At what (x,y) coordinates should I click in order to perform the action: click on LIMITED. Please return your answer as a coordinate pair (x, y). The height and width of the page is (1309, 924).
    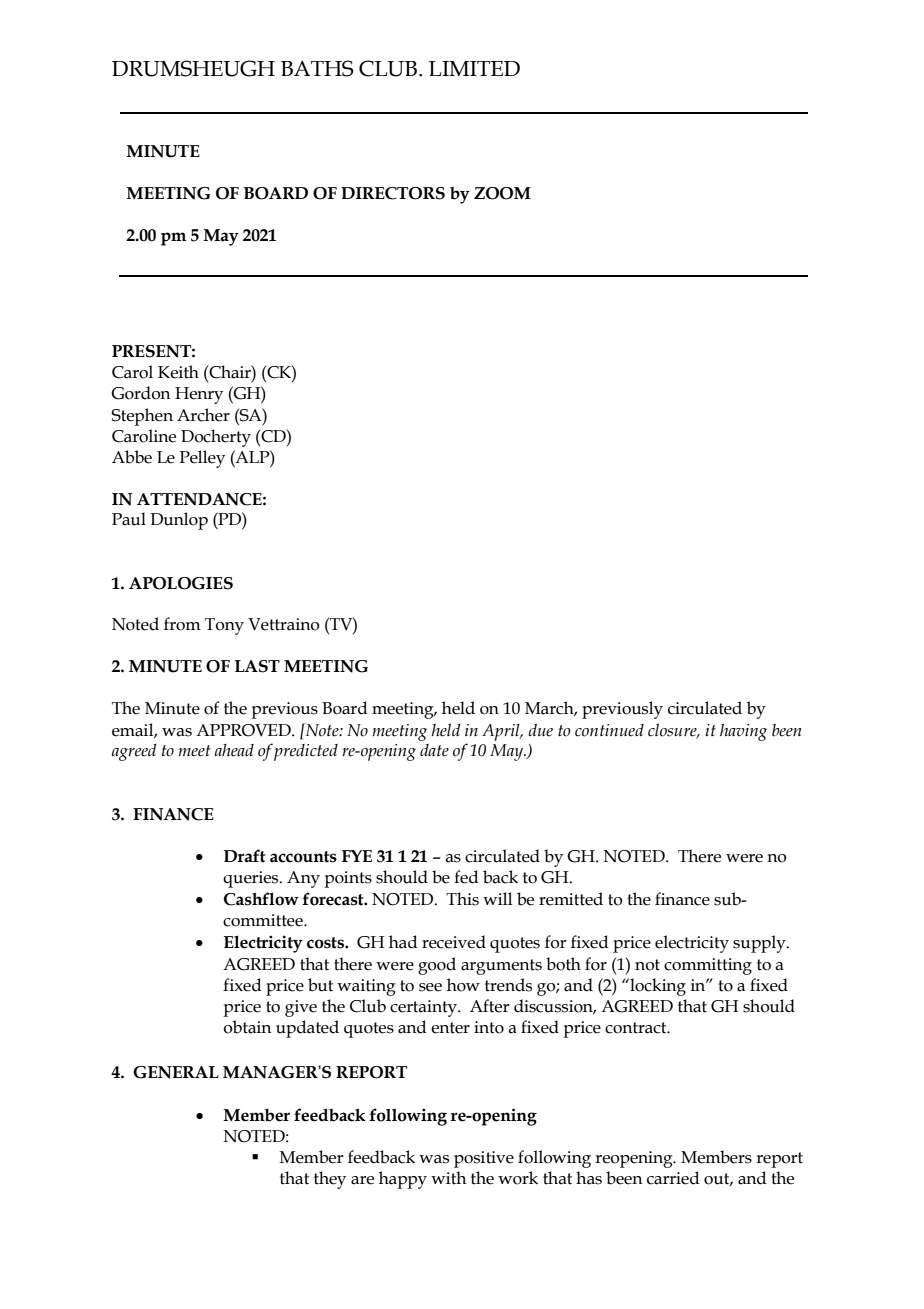
    Looking at the image, I should click on (474, 68).
